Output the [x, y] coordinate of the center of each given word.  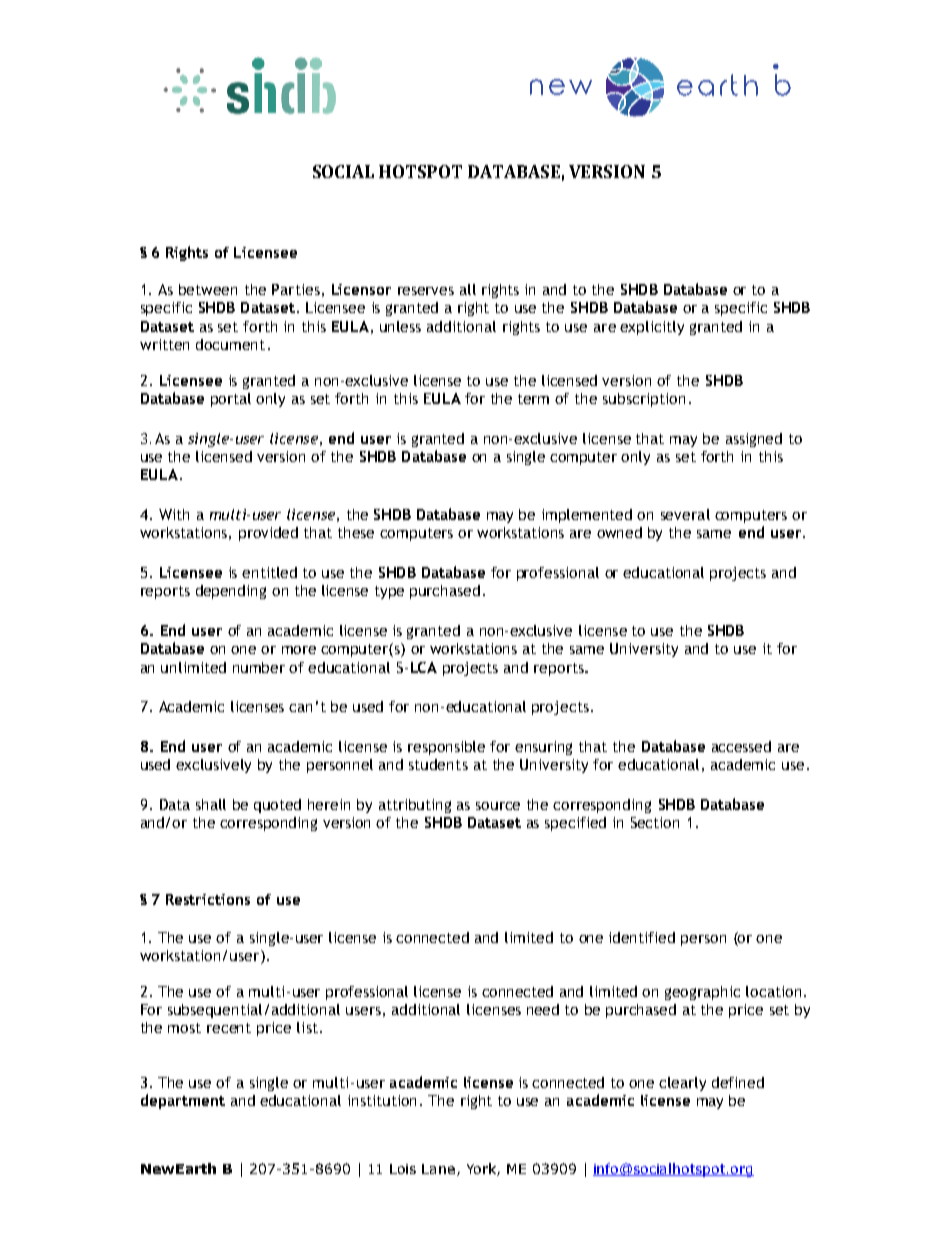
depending [231, 592]
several [685, 514]
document [230, 344]
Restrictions [208, 899]
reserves [426, 291]
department [183, 1101]
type [389, 592]
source [498, 806]
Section [655, 822]
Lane [438, 1169]
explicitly [652, 328]
